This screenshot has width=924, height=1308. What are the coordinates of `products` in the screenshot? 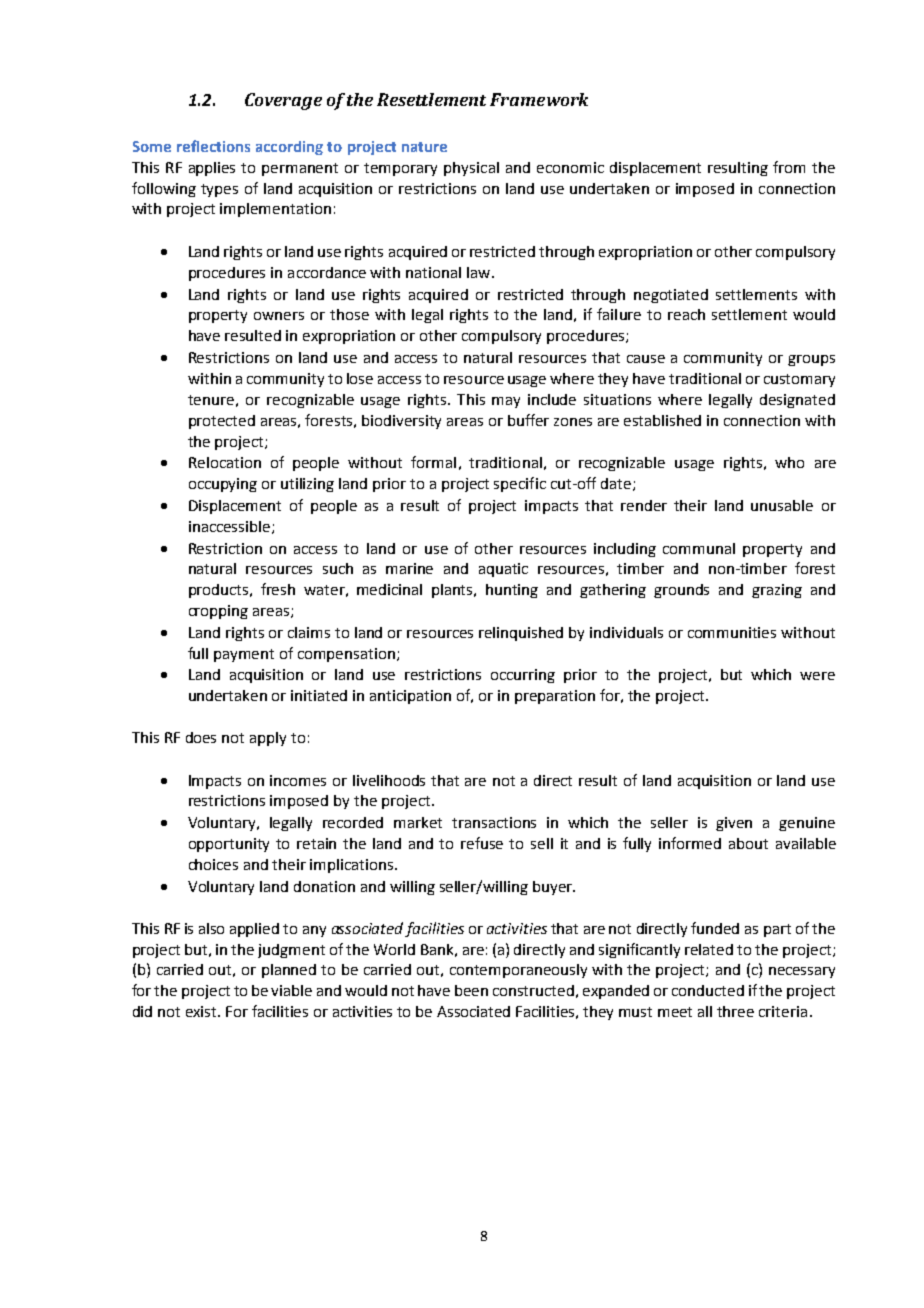 It's located at (220, 591).
